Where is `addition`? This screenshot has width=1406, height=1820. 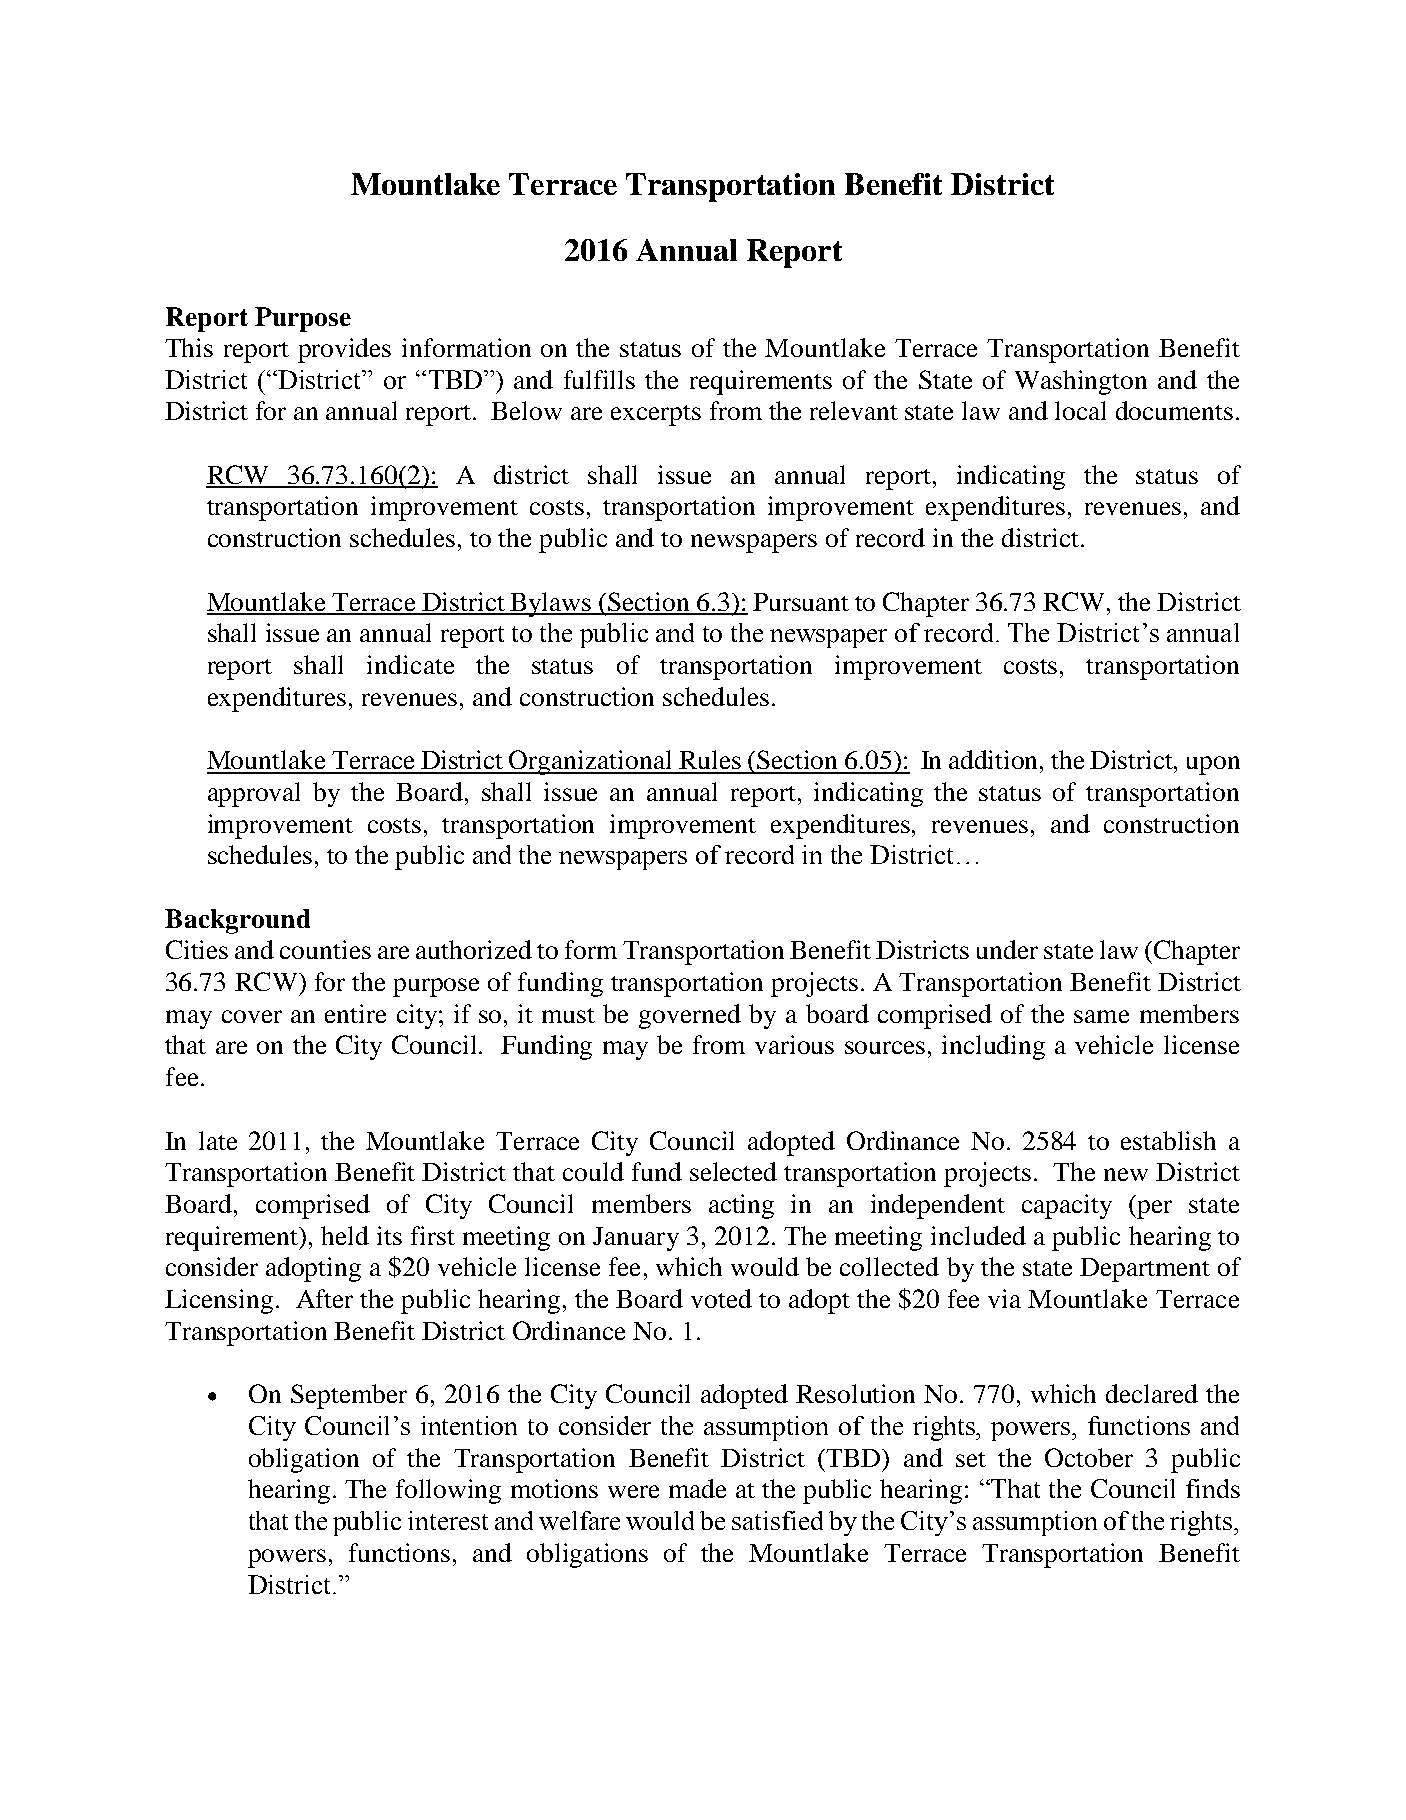
addition is located at coordinates (995, 759).
